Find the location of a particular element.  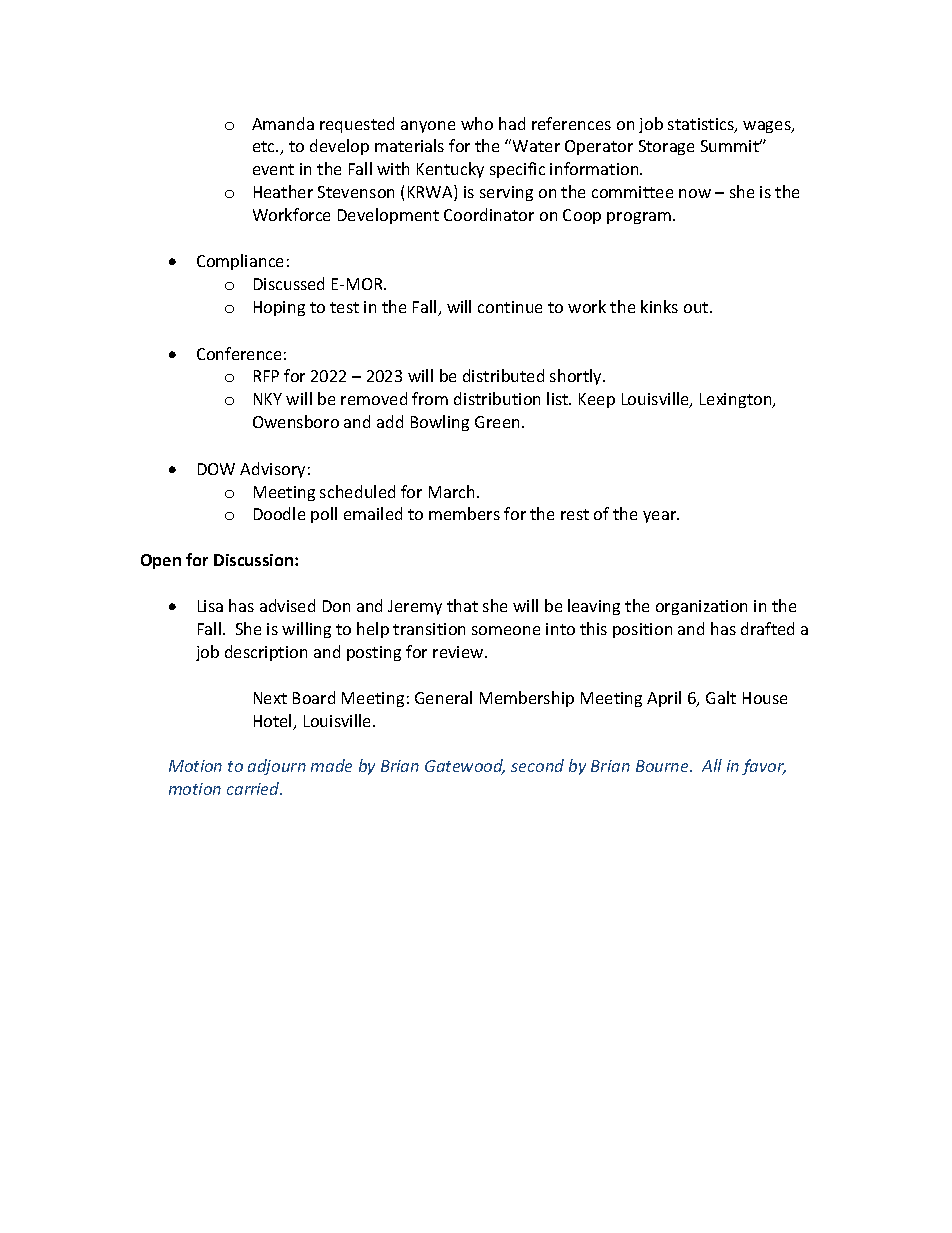

continue is located at coordinates (510, 307).
